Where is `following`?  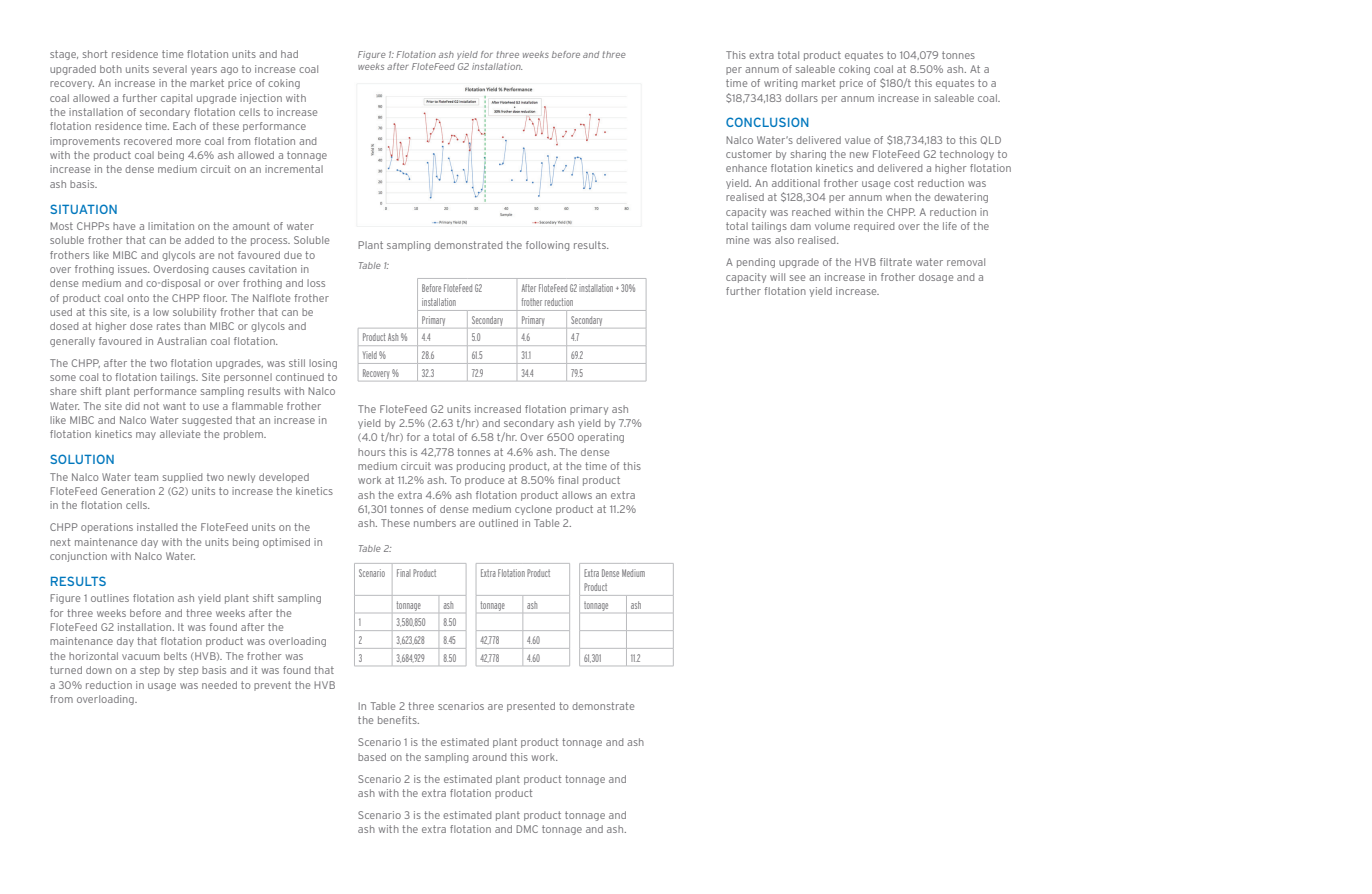 following is located at coordinates (547, 246).
